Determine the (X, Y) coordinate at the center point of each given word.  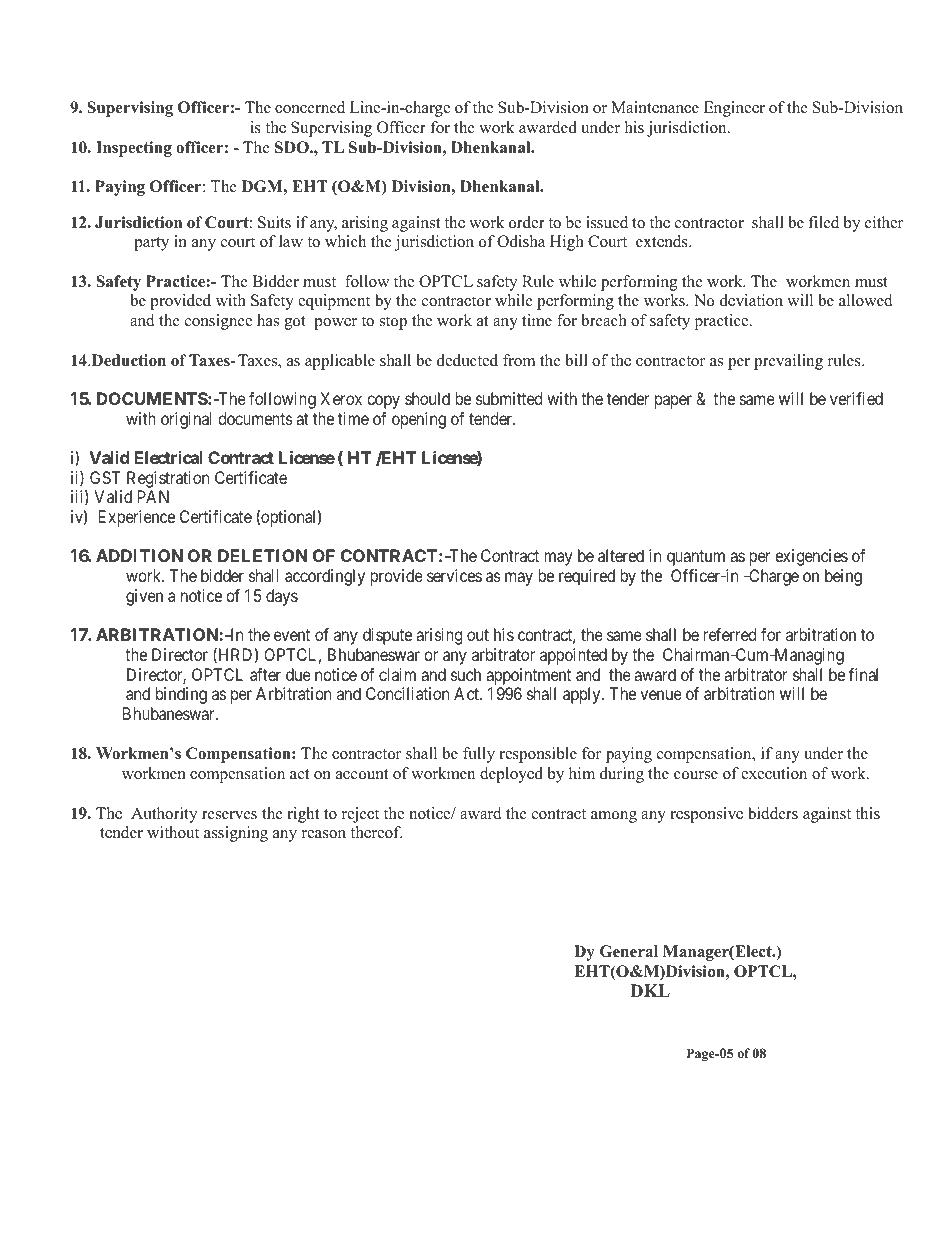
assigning (236, 834)
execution (774, 773)
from (519, 360)
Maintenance (655, 107)
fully (479, 755)
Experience (137, 518)
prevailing (788, 362)
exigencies (811, 557)
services (454, 575)
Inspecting (134, 149)
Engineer (734, 109)
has (268, 320)
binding (181, 695)
